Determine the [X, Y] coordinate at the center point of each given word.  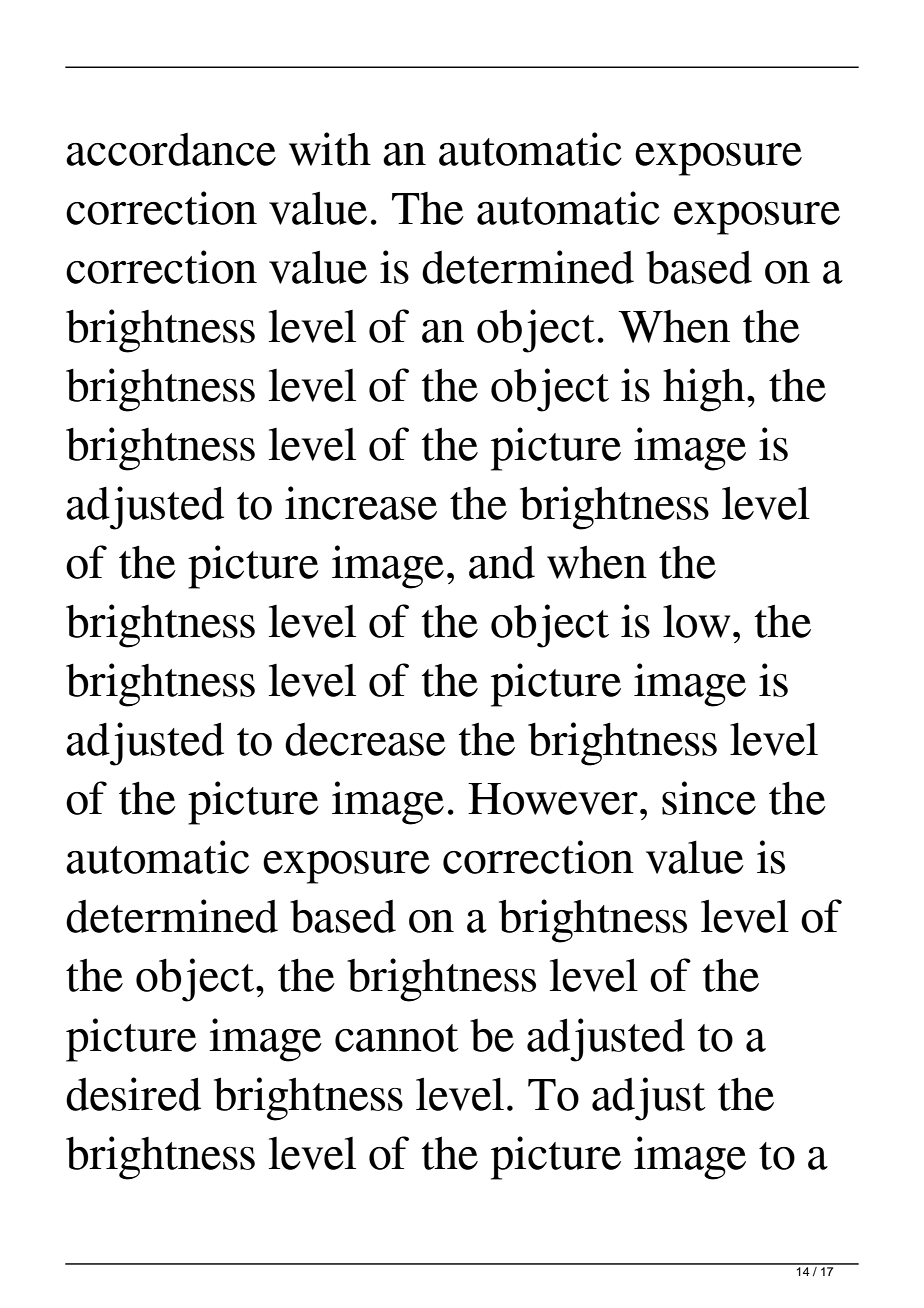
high [704, 390]
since [709, 798]
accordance [171, 149]
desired [133, 1094]
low [696, 621]
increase [361, 503]
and [502, 562]
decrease [365, 739]
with [330, 149]
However [553, 799]
